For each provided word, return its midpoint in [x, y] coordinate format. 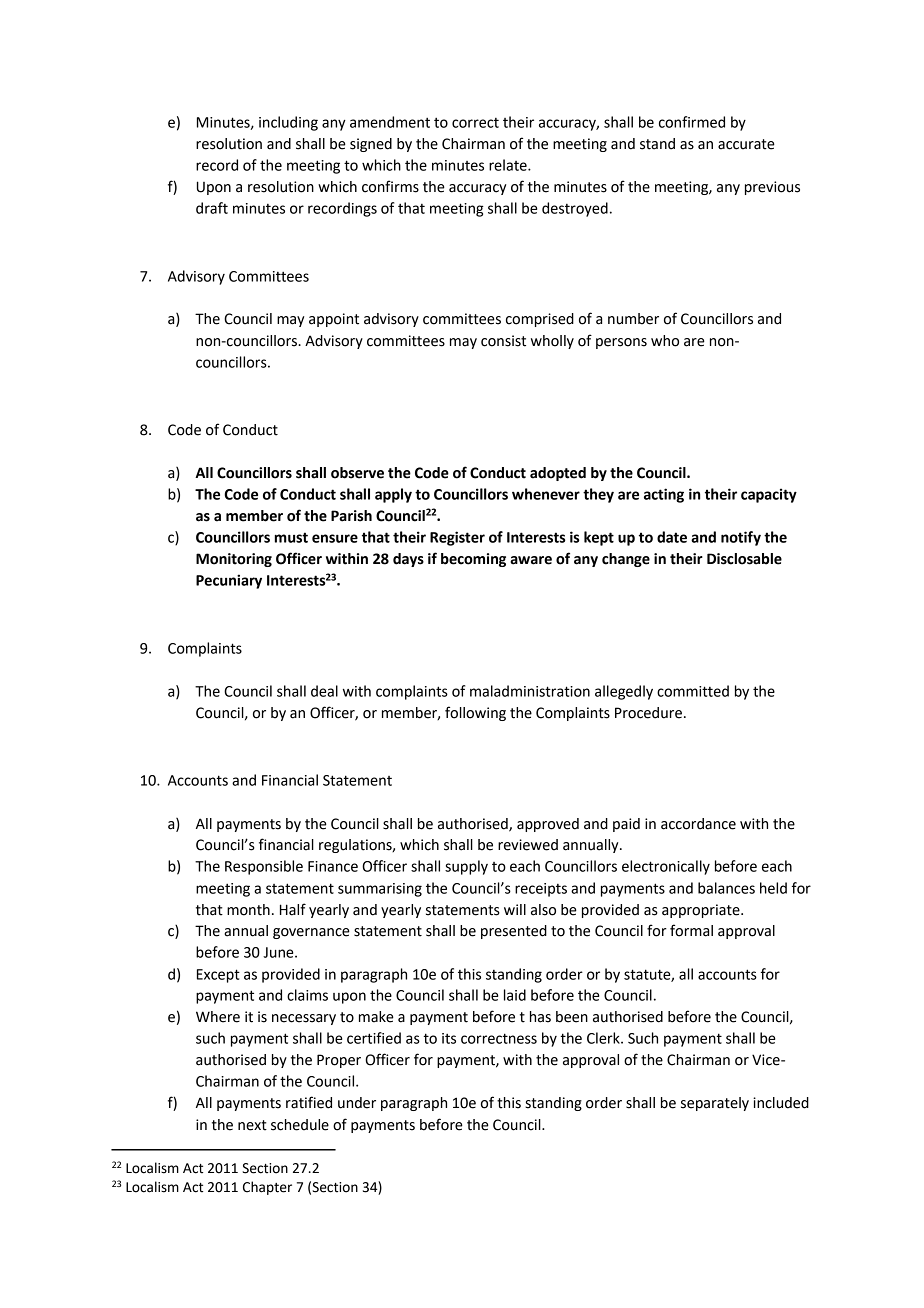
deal [324, 691]
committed [693, 691]
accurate [746, 144]
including [288, 123]
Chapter [267, 1188]
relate [509, 165]
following [475, 713]
